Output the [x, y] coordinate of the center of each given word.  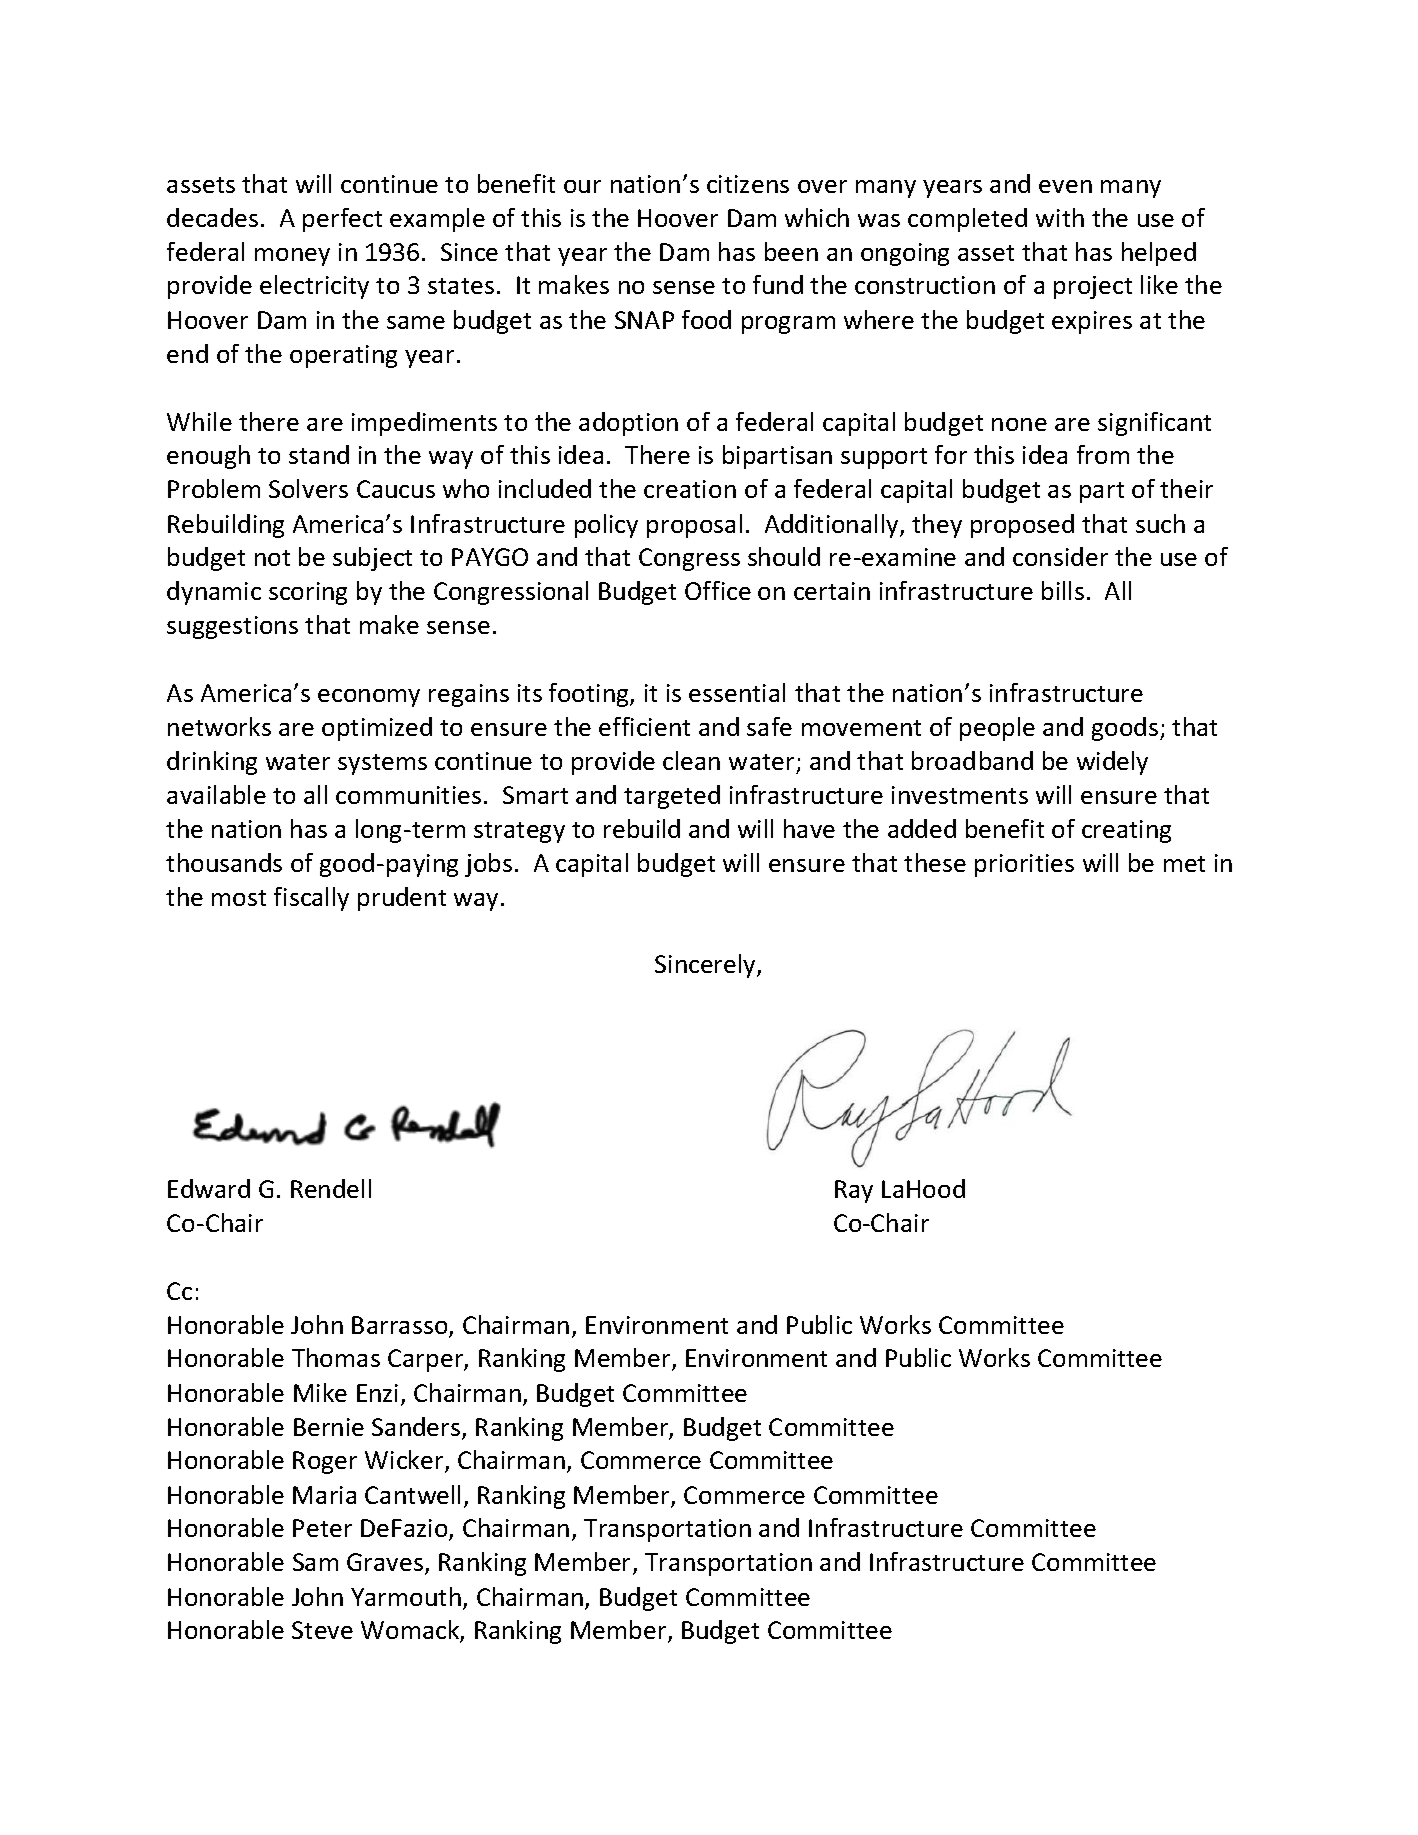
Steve [322, 1630]
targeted [672, 797]
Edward [209, 1188]
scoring [308, 593]
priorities [1024, 865]
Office [718, 590]
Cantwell [412, 1494]
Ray [854, 1191]
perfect [342, 220]
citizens [748, 184]
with [1060, 217]
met [1184, 864]
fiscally [311, 899]
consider [1060, 556]
